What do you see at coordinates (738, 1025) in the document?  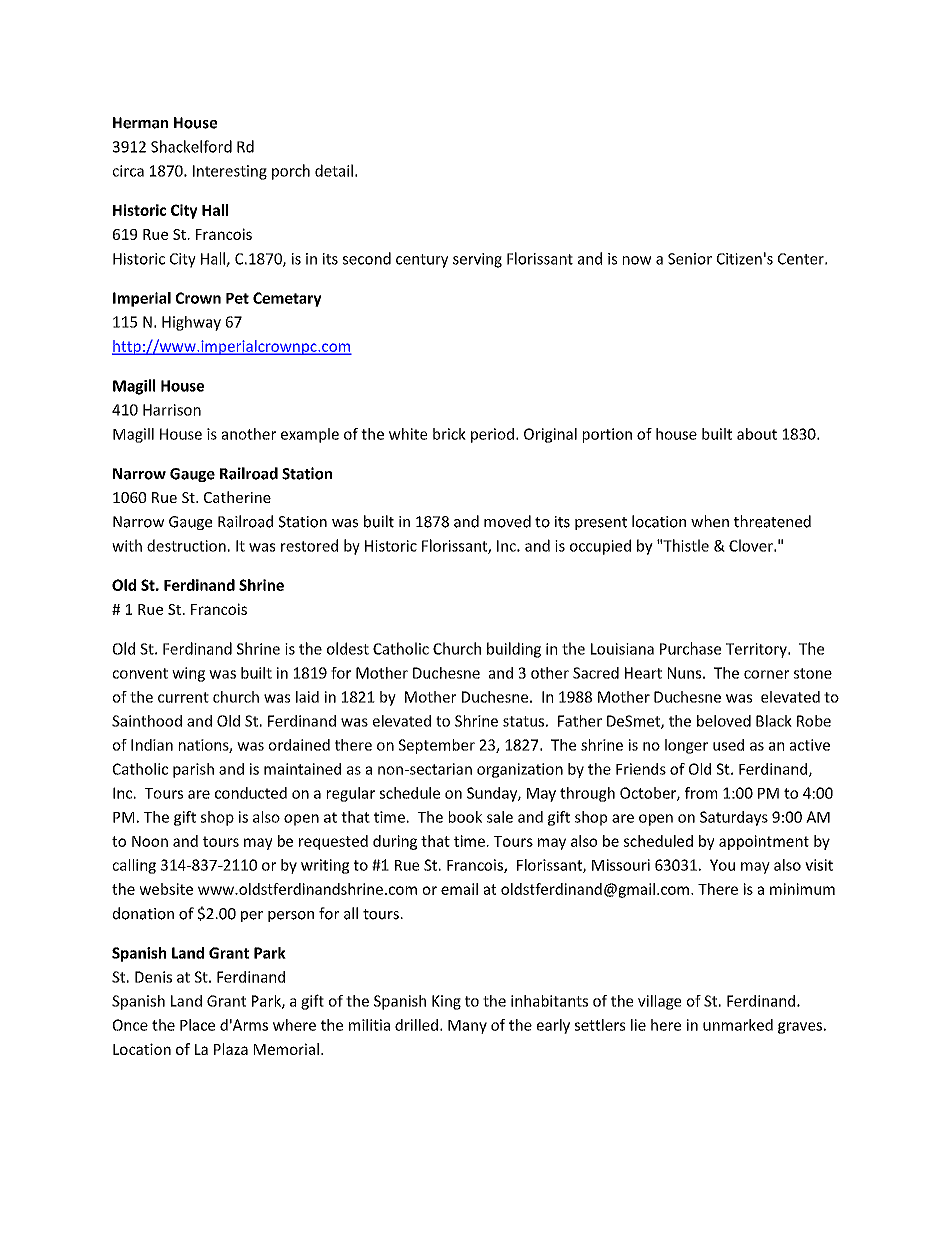 I see `unmarked` at bounding box center [738, 1025].
